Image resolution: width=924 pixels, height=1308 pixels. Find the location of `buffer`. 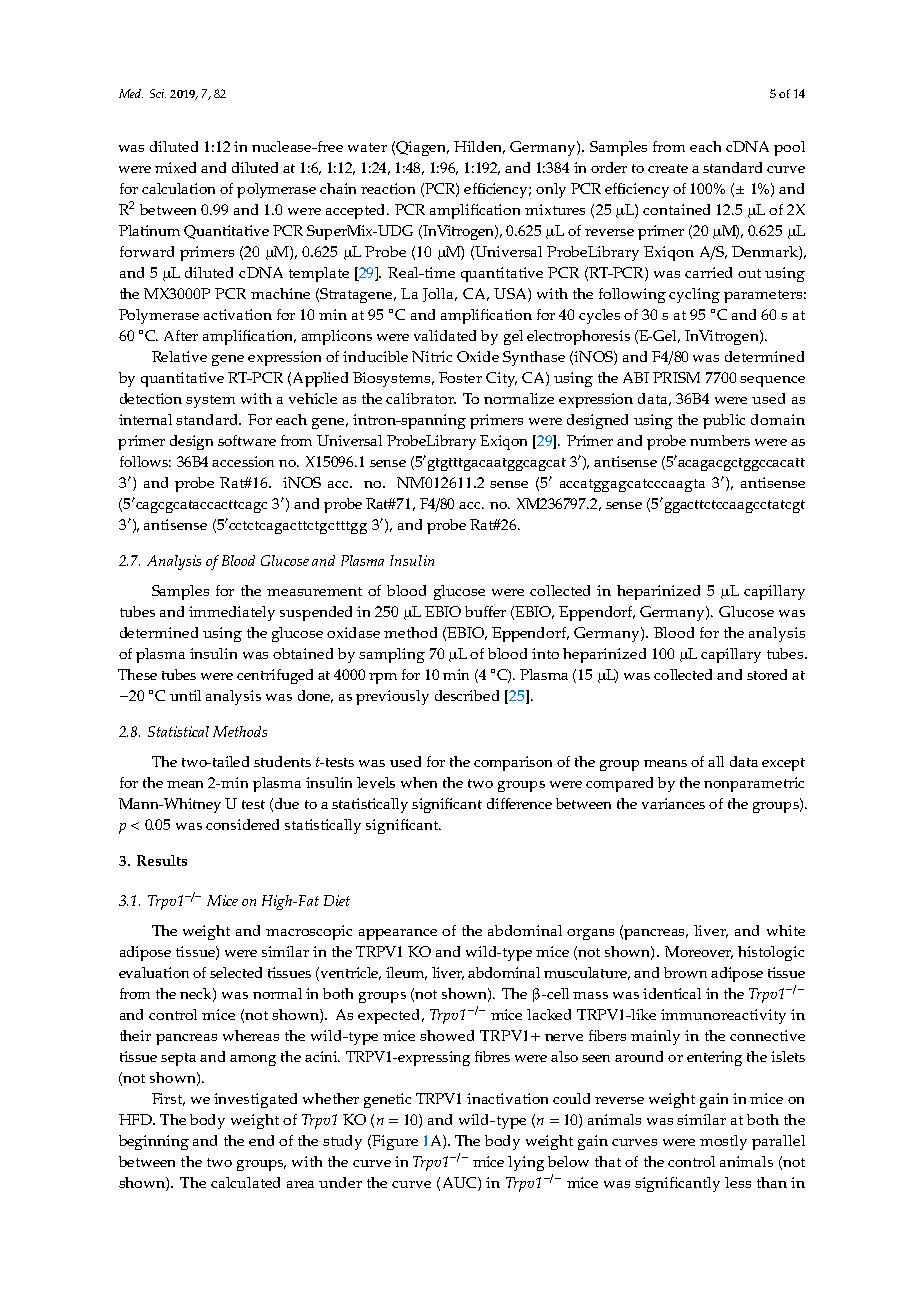

buffer is located at coordinates (485, 611).
